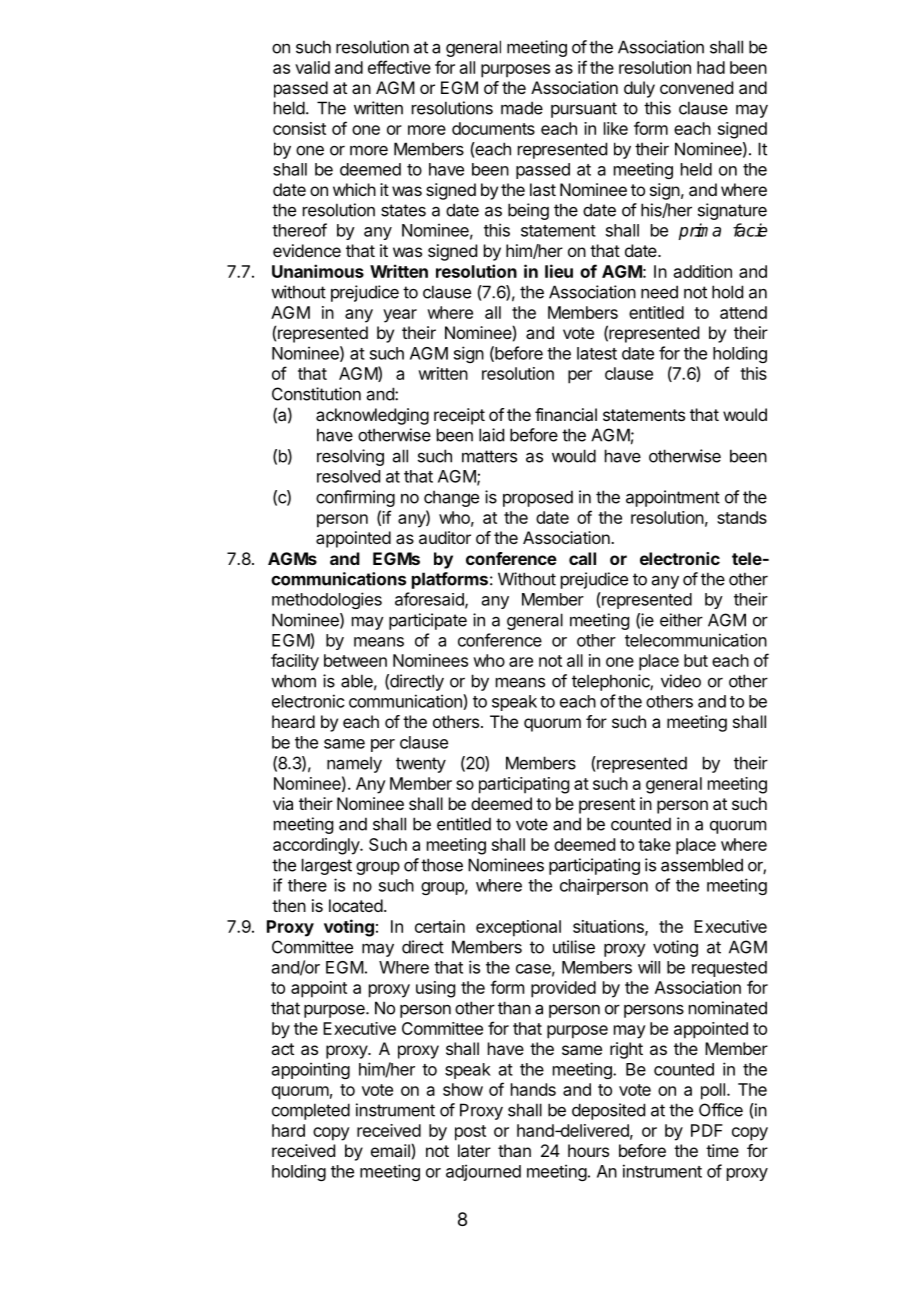 This image has width=924, height=1308. What do you see at coordinates (470, 1133) in the image?
I see `post` at bounding box center [470, 1133].
